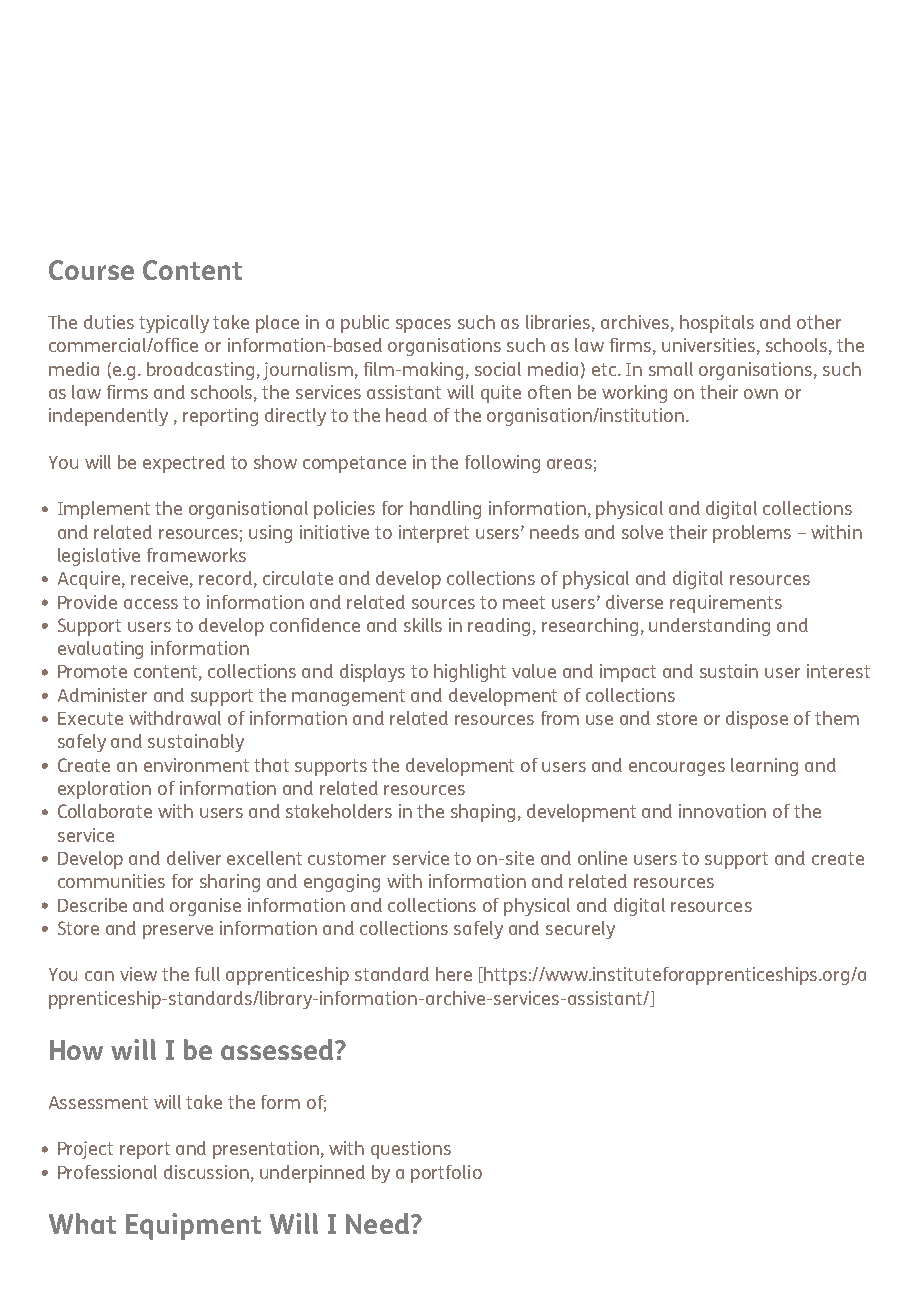 This document has width=924, height=1308. What do you see at coordinates (423, 625) in the document?
I see `skills` at bounding box center [423, 625].
